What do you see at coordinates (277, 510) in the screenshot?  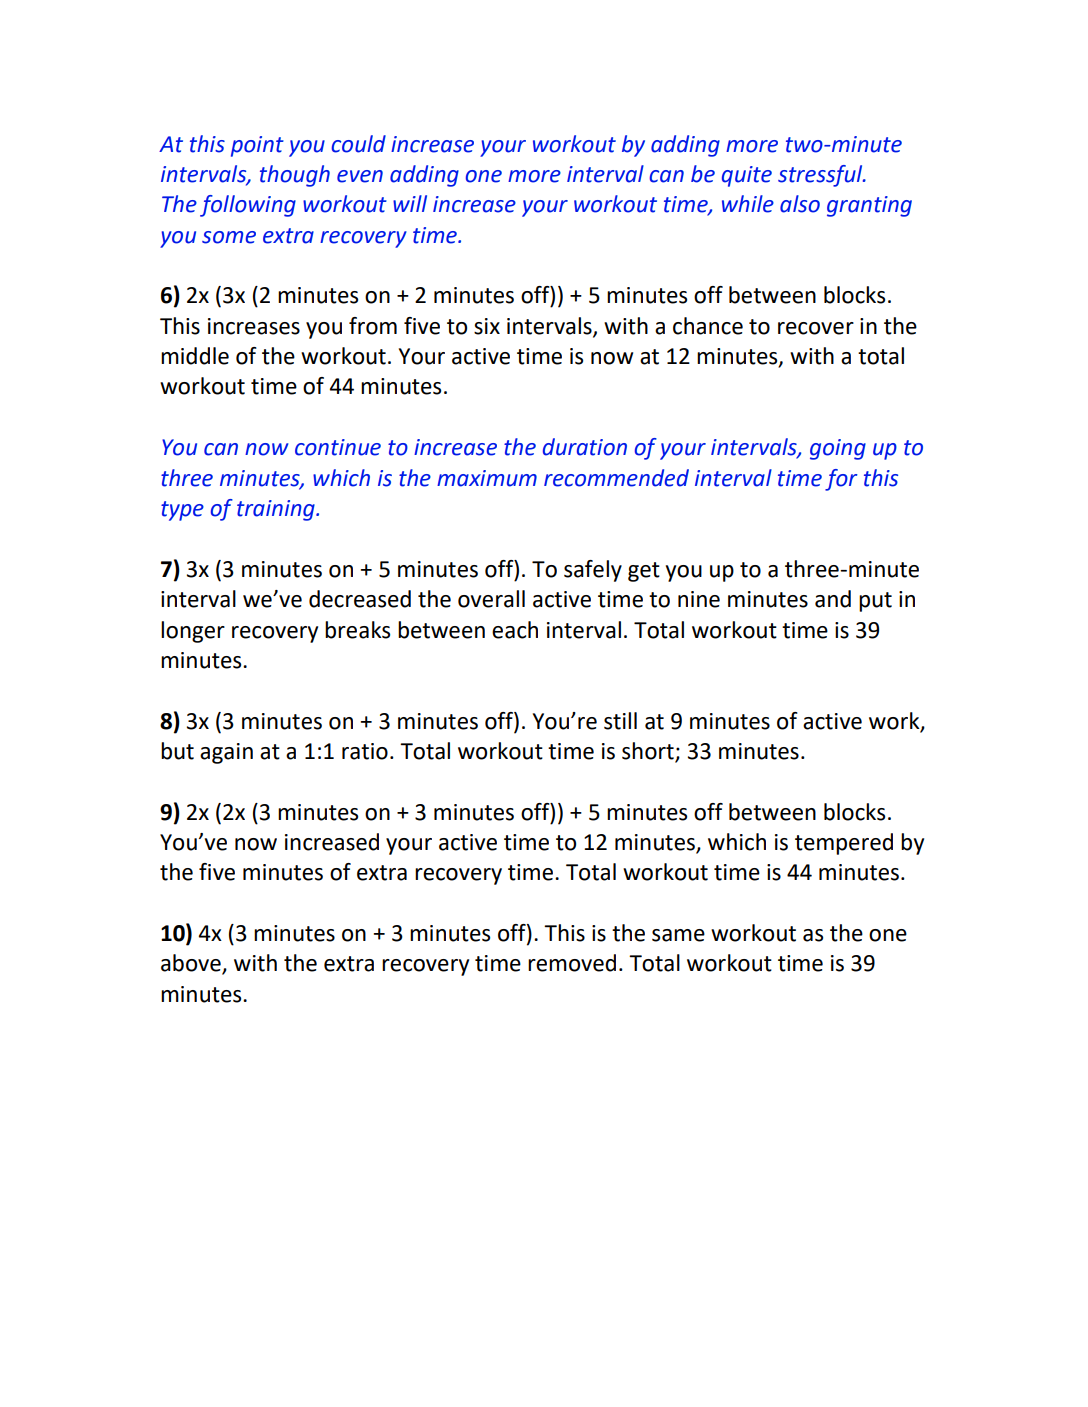 I see `training` at bounding box center [277, 510].
